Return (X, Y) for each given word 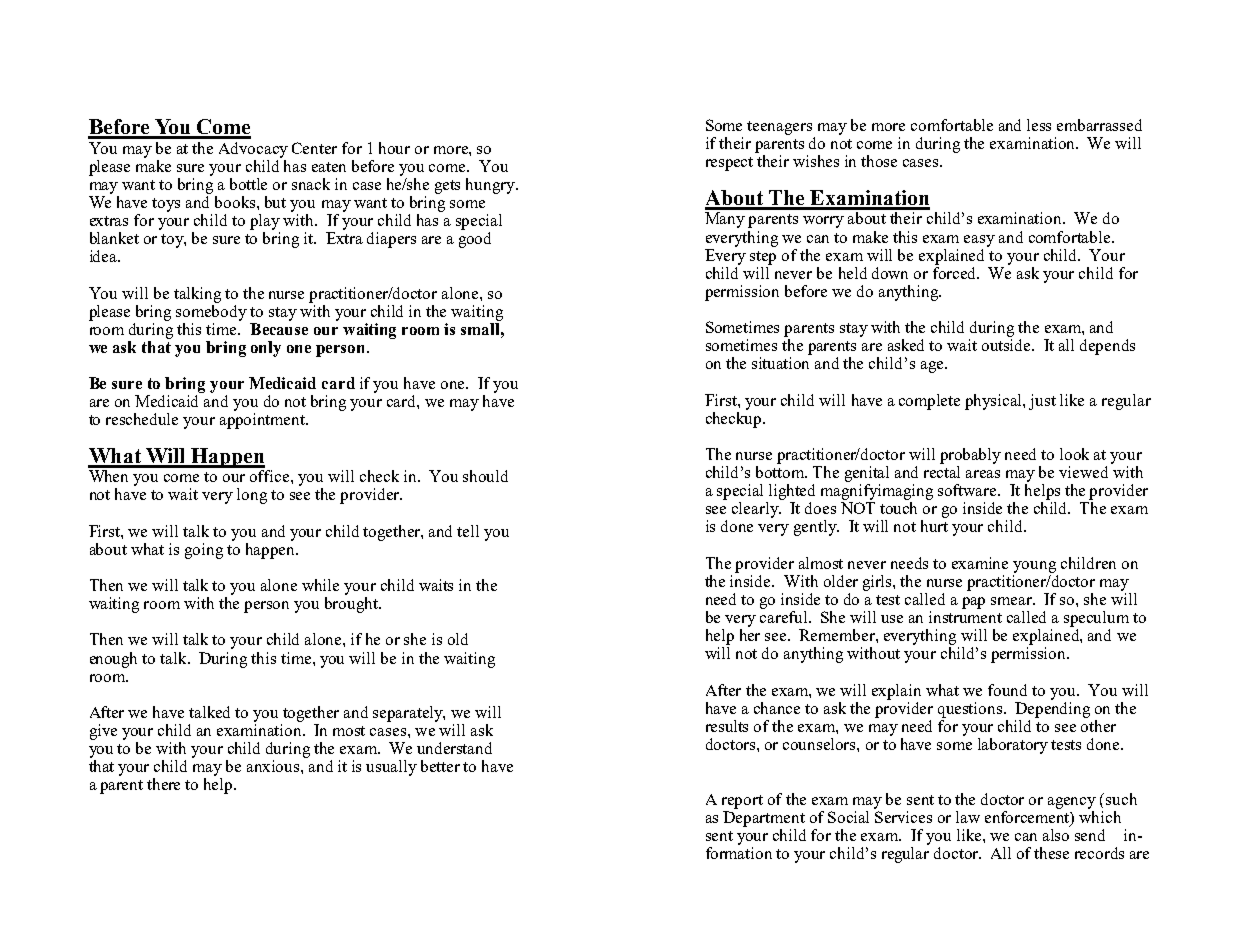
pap (973, 603)
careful (785, 617)
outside (1007, 345)
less (1039, 125)
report (742, 802)
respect (729, 164)
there (163, 784)
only (266, 349)
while (320, 585)
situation (780, 363)
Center (314, 148)
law (968, 817)
